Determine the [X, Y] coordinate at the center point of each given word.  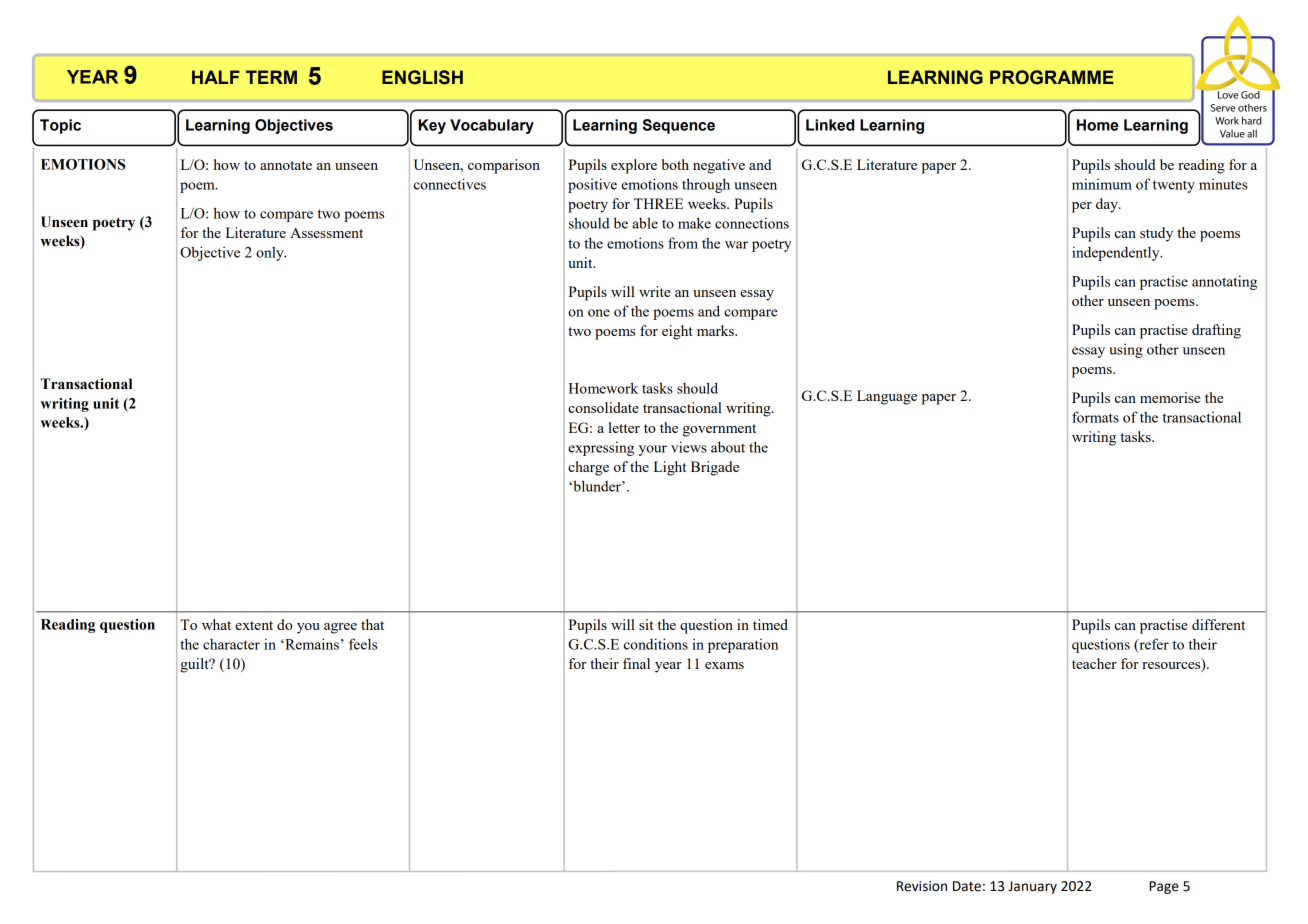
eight [677, 332]
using [1126, 350]
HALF [216, 77]
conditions [656, 644]
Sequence [679, 126]
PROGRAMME [1052, 77]
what [216, 624]
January [1032, 887]
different [1218, 624]
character [231, 644]
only [271, 253]
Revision [922, 886]
